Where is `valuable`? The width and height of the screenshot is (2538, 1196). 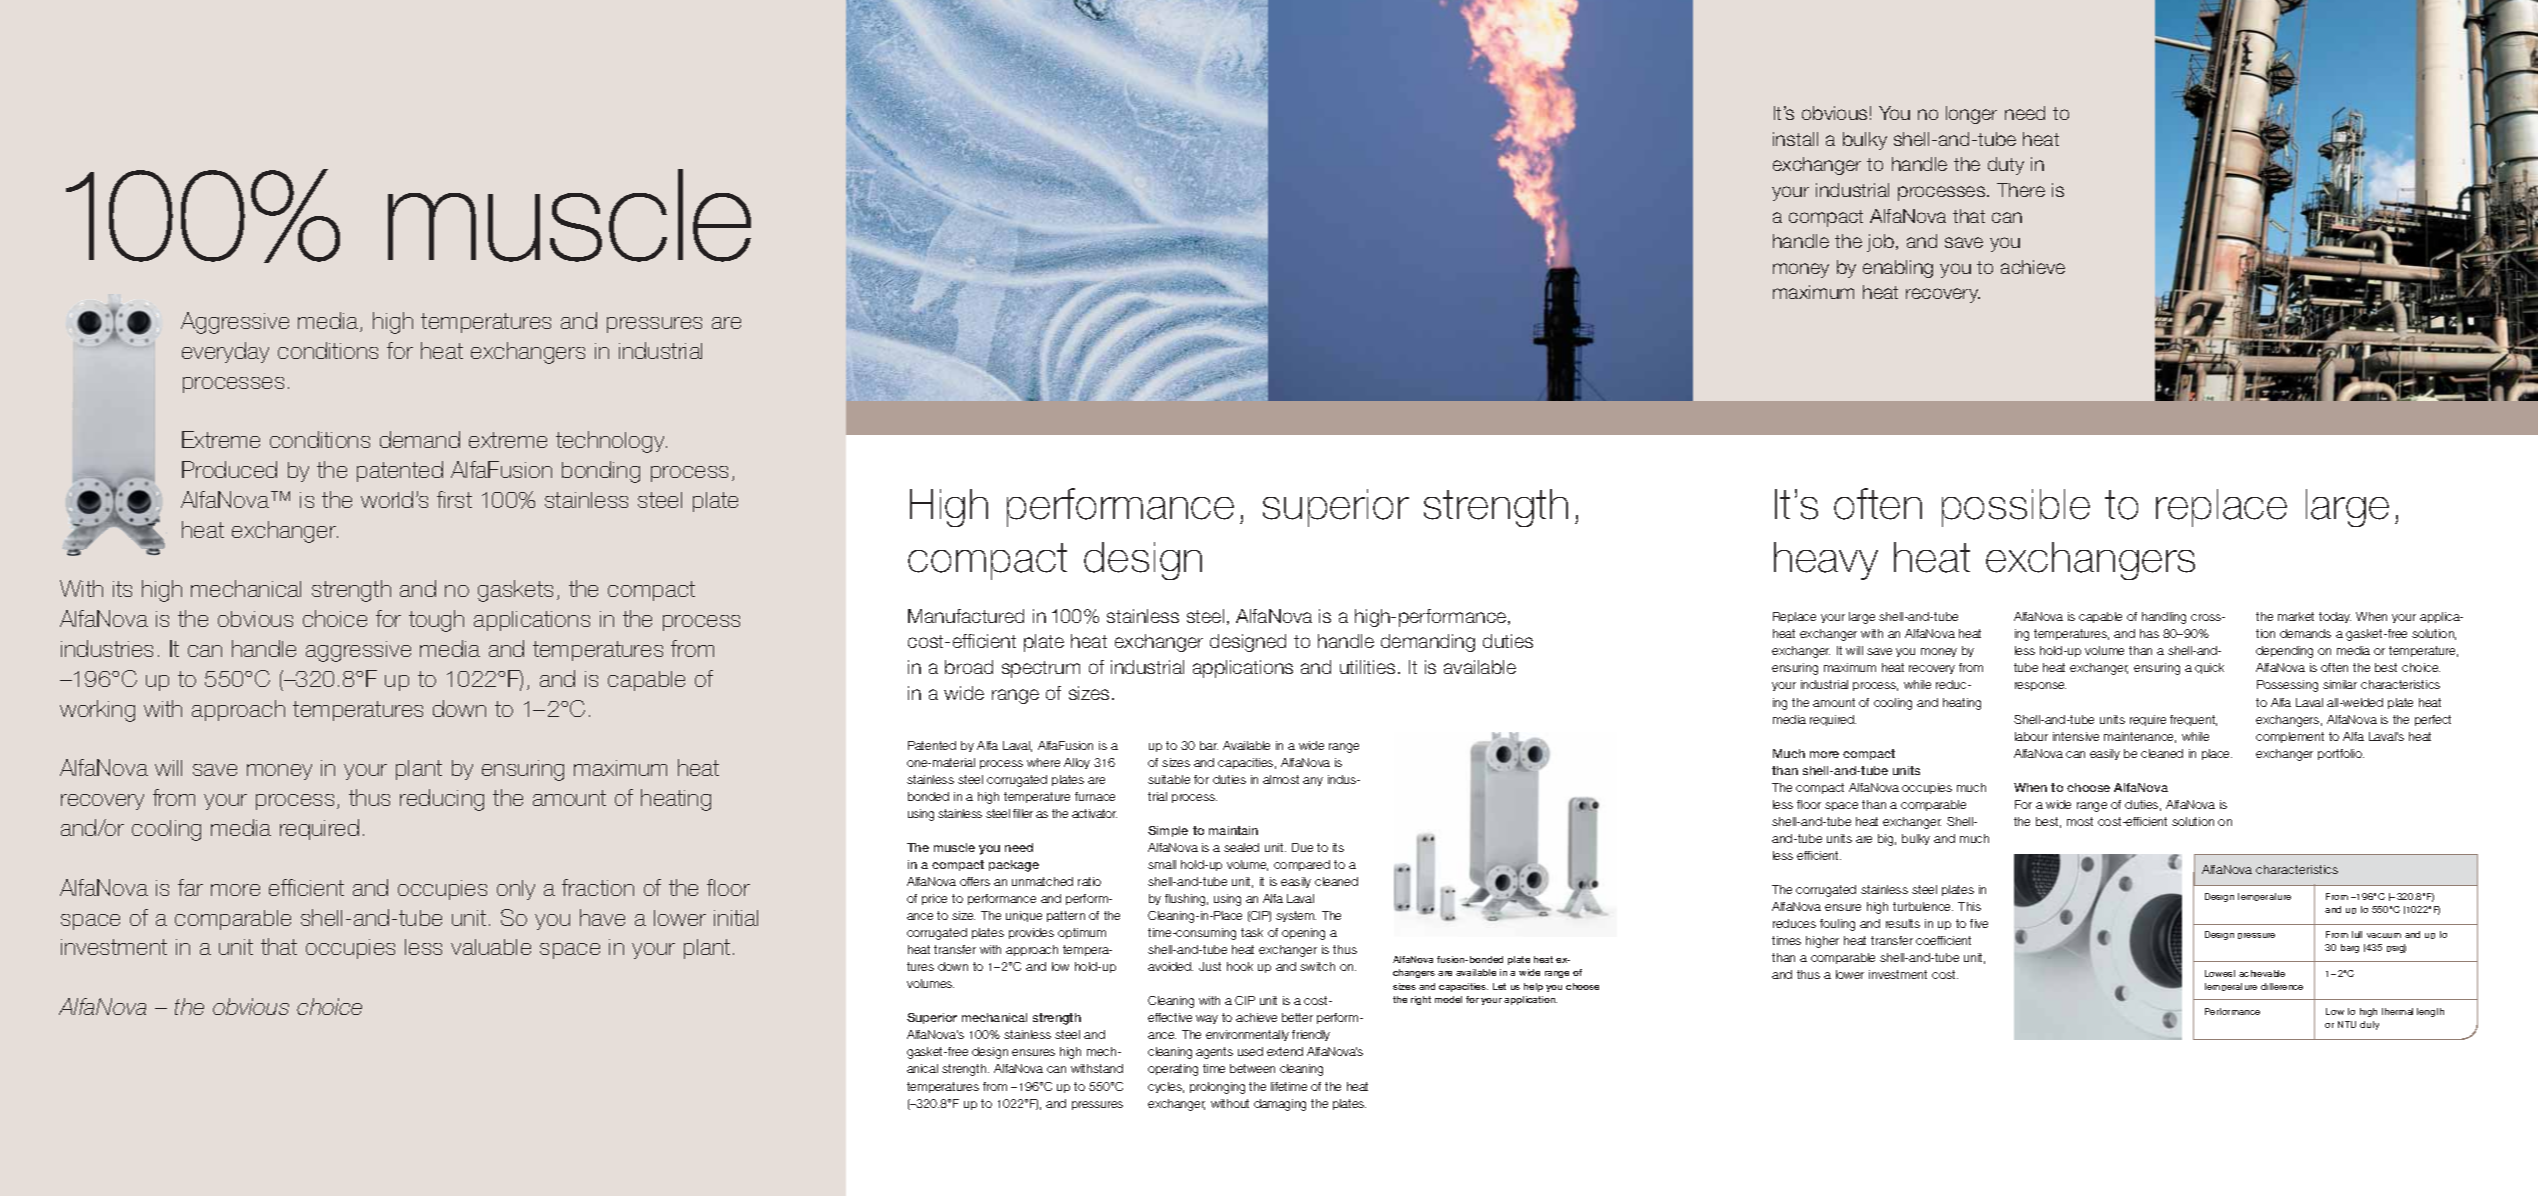 valuable is located at coordinates (491, 947).
